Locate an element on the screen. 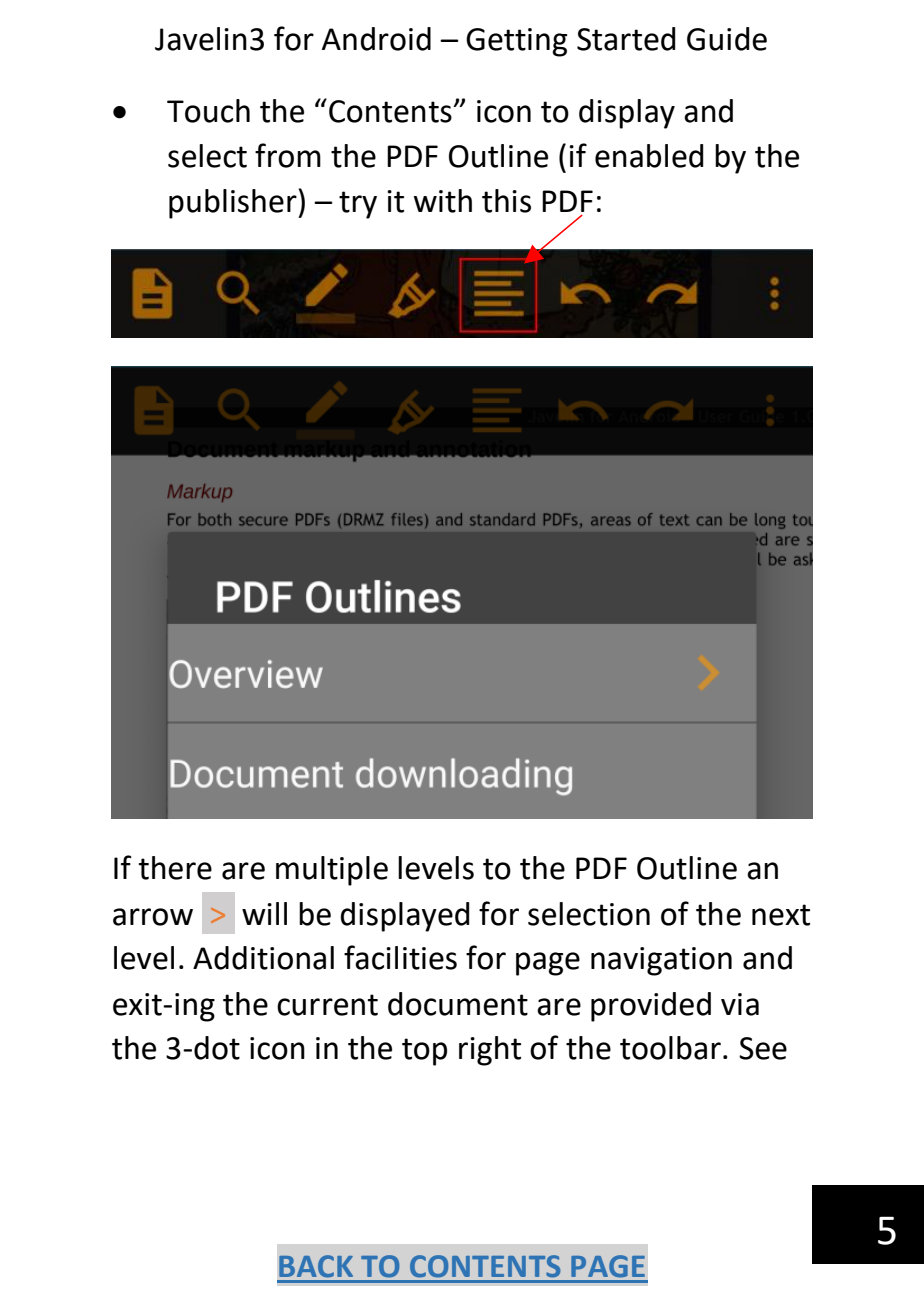 This screenshot has height=1303, width=924. Getting is located at coordinates (516, 42).
